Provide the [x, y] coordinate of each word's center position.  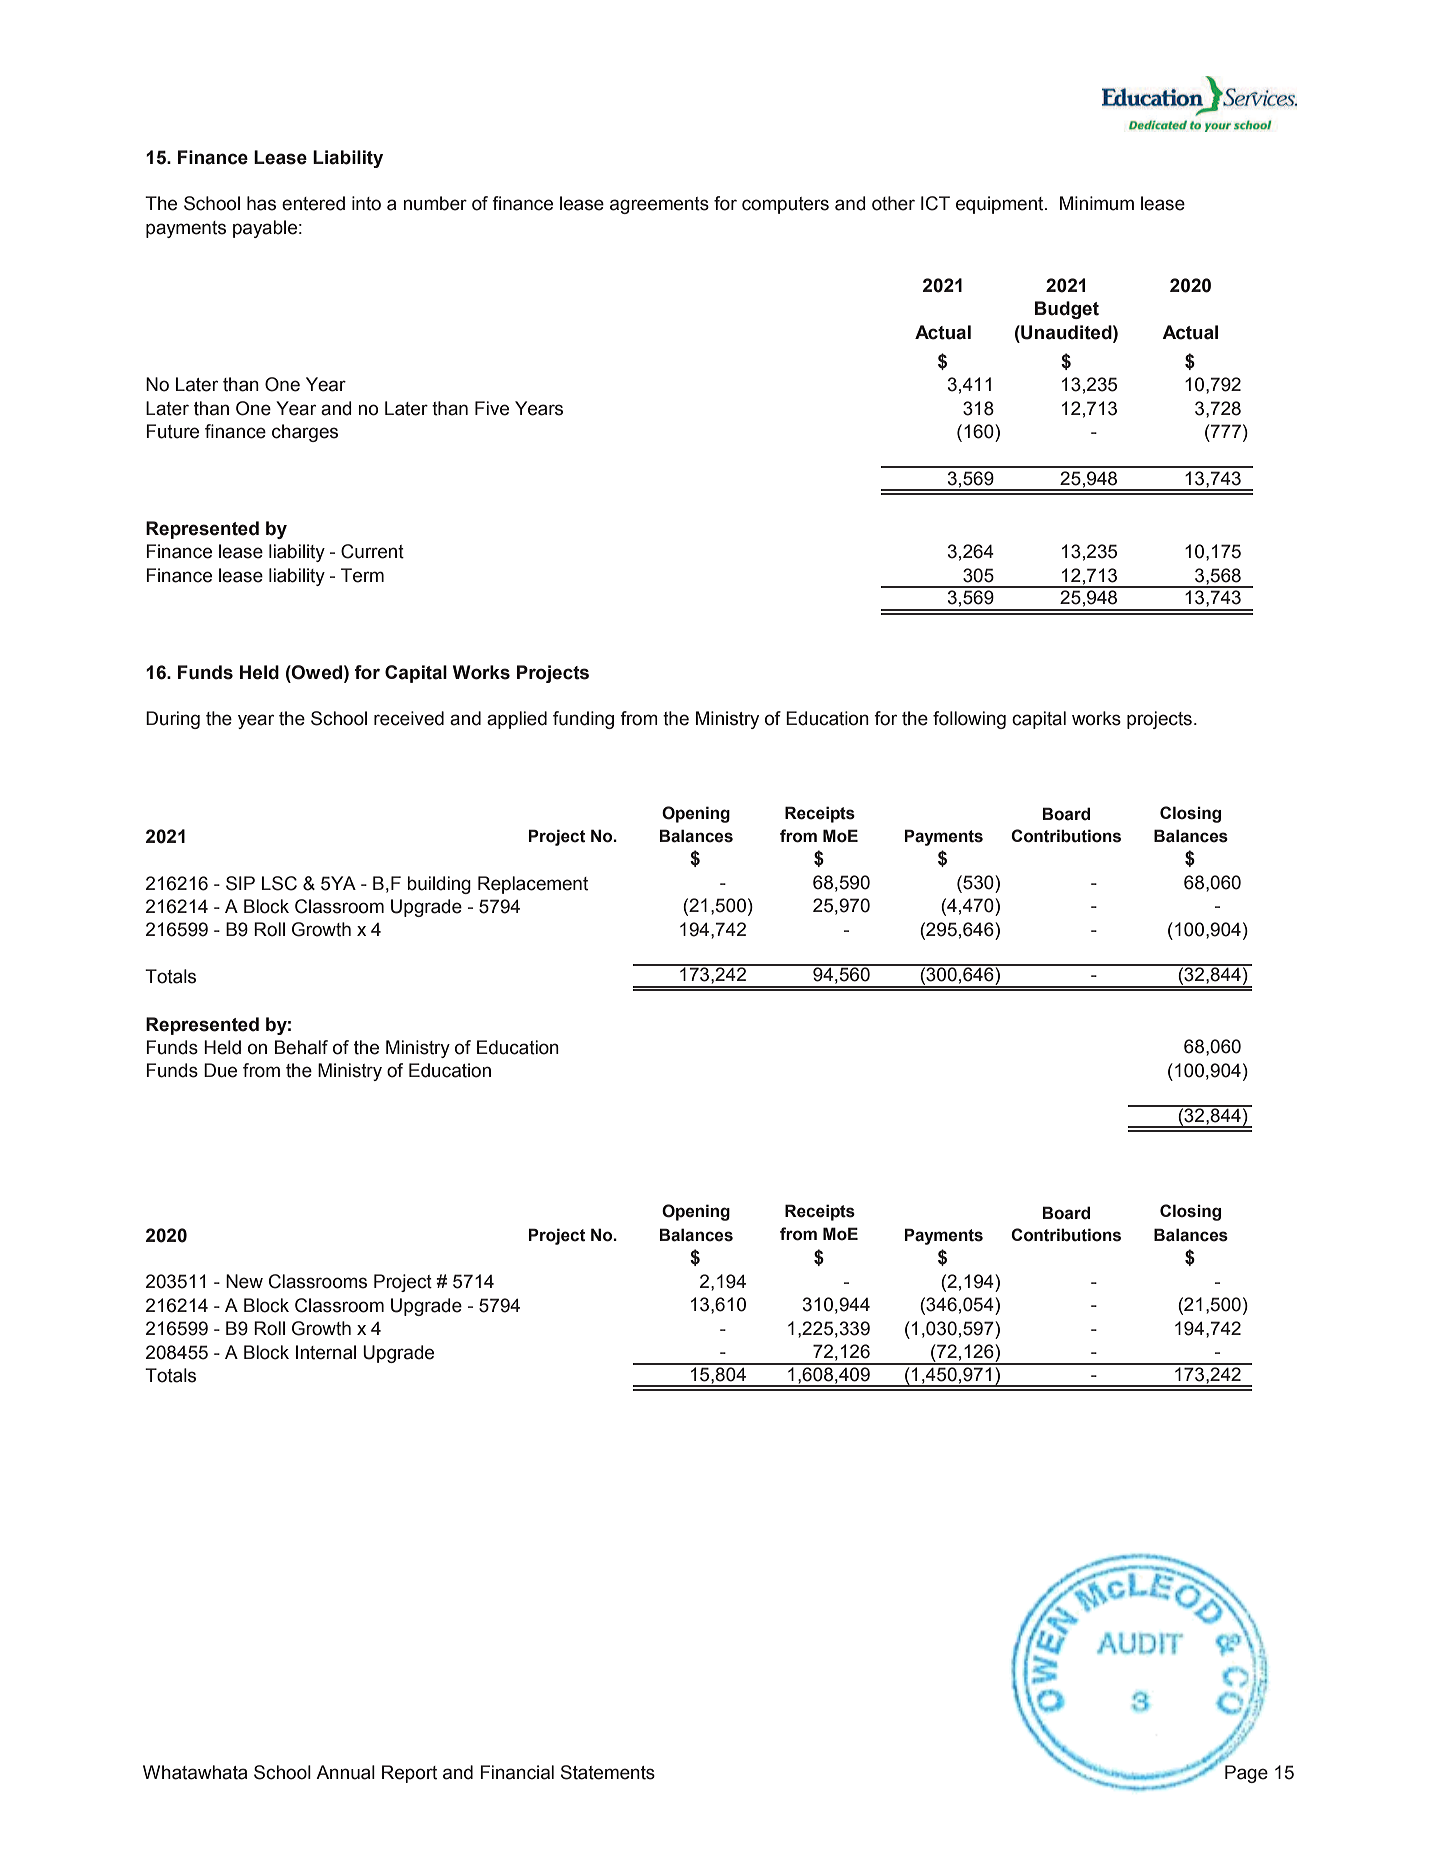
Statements [608, 1772]
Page [1246, 1774]
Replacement [533, 885]
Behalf [301, 1047]
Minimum [1097, 203]
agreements [659, 205]
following [969, 720]
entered [313, 203]
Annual [345, 1772]
